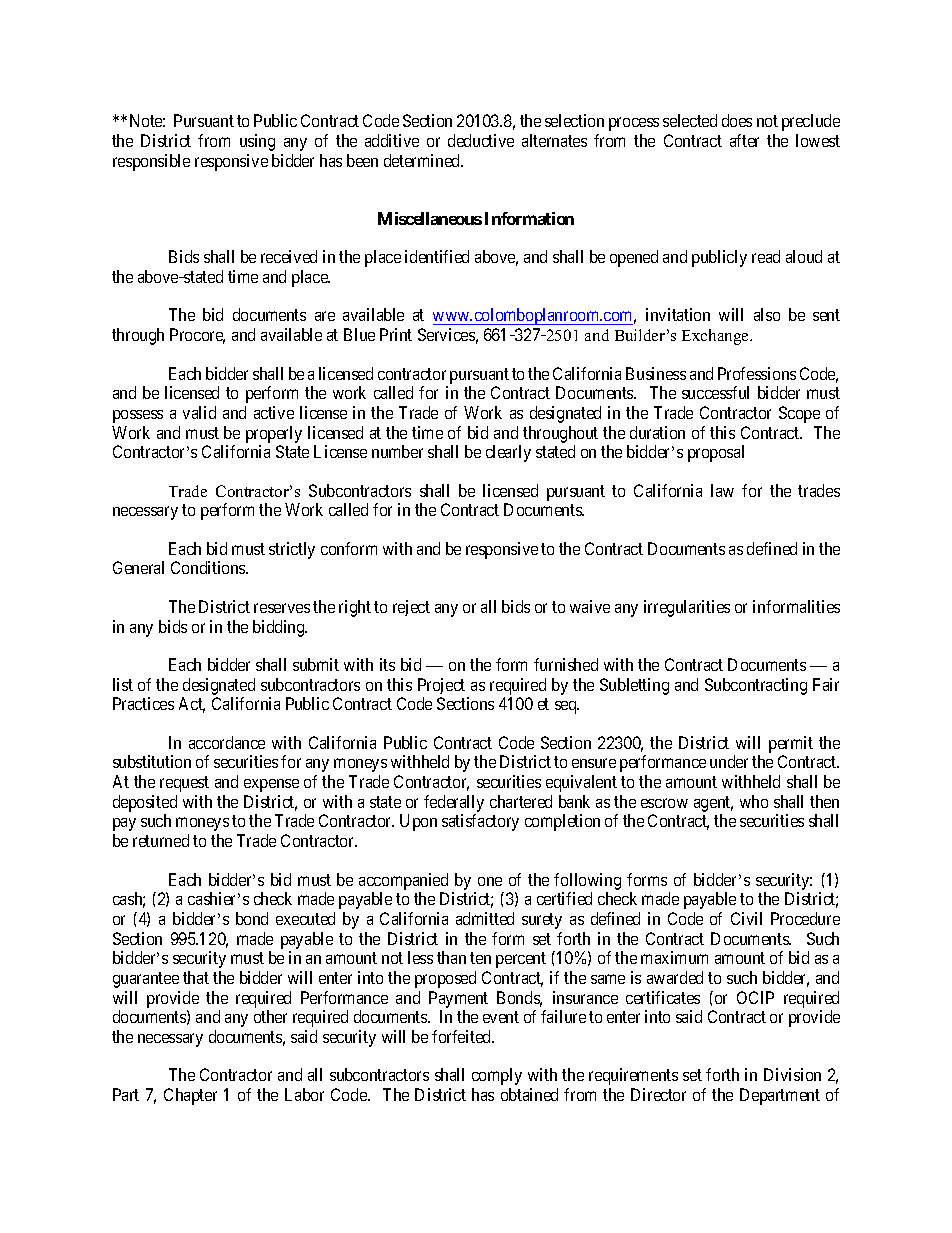  Describe the element at coordinates (746, 918) in the screenshot. I see `Civil` at that location.
